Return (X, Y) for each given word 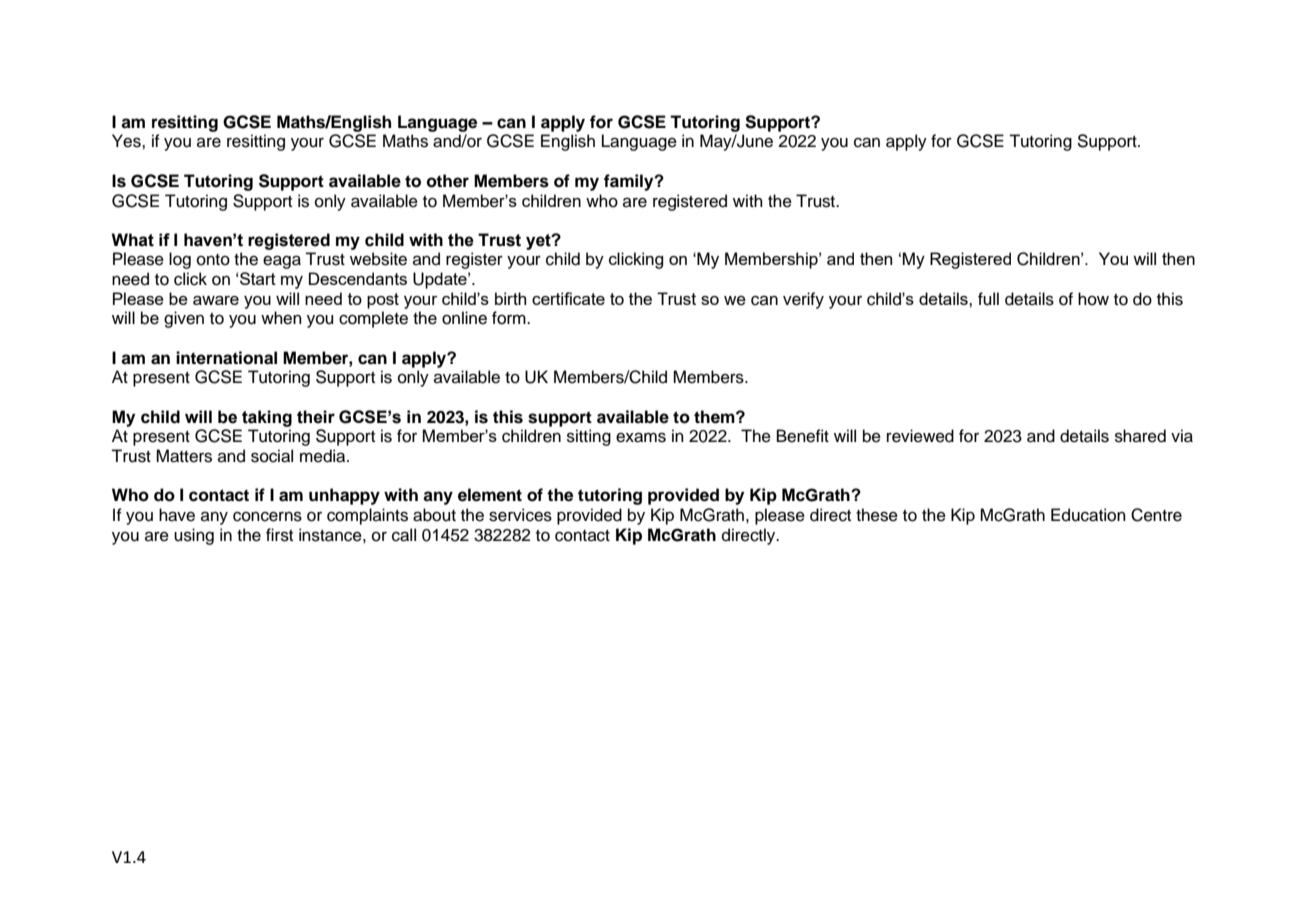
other (448, 181)
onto (213, 260)
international (226, 358)
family (630, 182)
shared (1140, 436)
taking (267, 418)
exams (641, 437)
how (1093, 299)
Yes (127, 141)
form (510, 318)
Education (1088, 515)
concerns (267, 516)
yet (539, 242)
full (988, 299)
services (520, 515)
